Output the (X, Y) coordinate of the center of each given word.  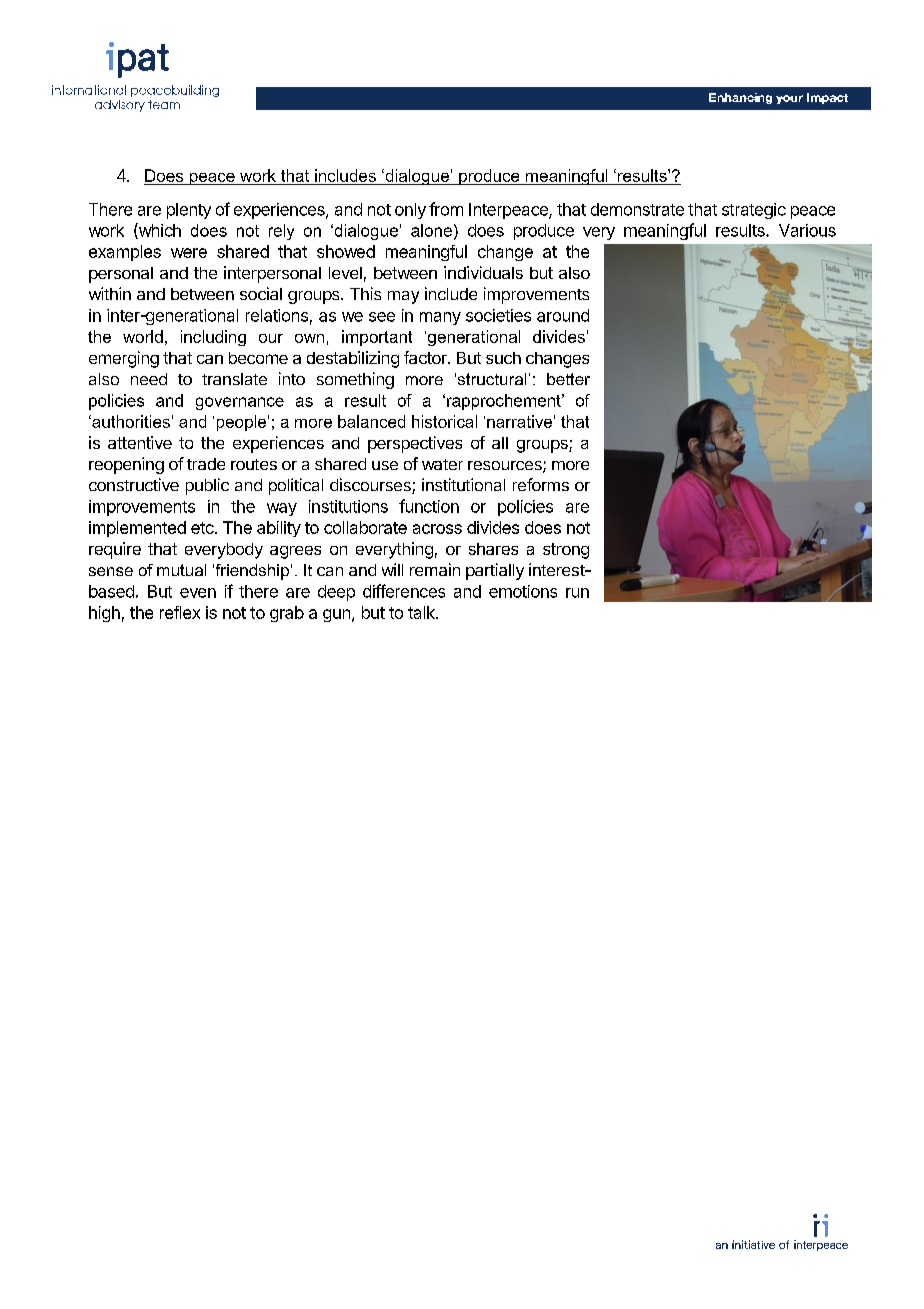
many (440, 318)
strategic (754, 211)
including (213, 338)
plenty (189, 211)
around (563, 315)
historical (444, 421)
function (429, 506)
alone (431, 230)
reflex (180, 612)
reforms (541, 484)
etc (203, 528)
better (568, 379)
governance (240, 403)
